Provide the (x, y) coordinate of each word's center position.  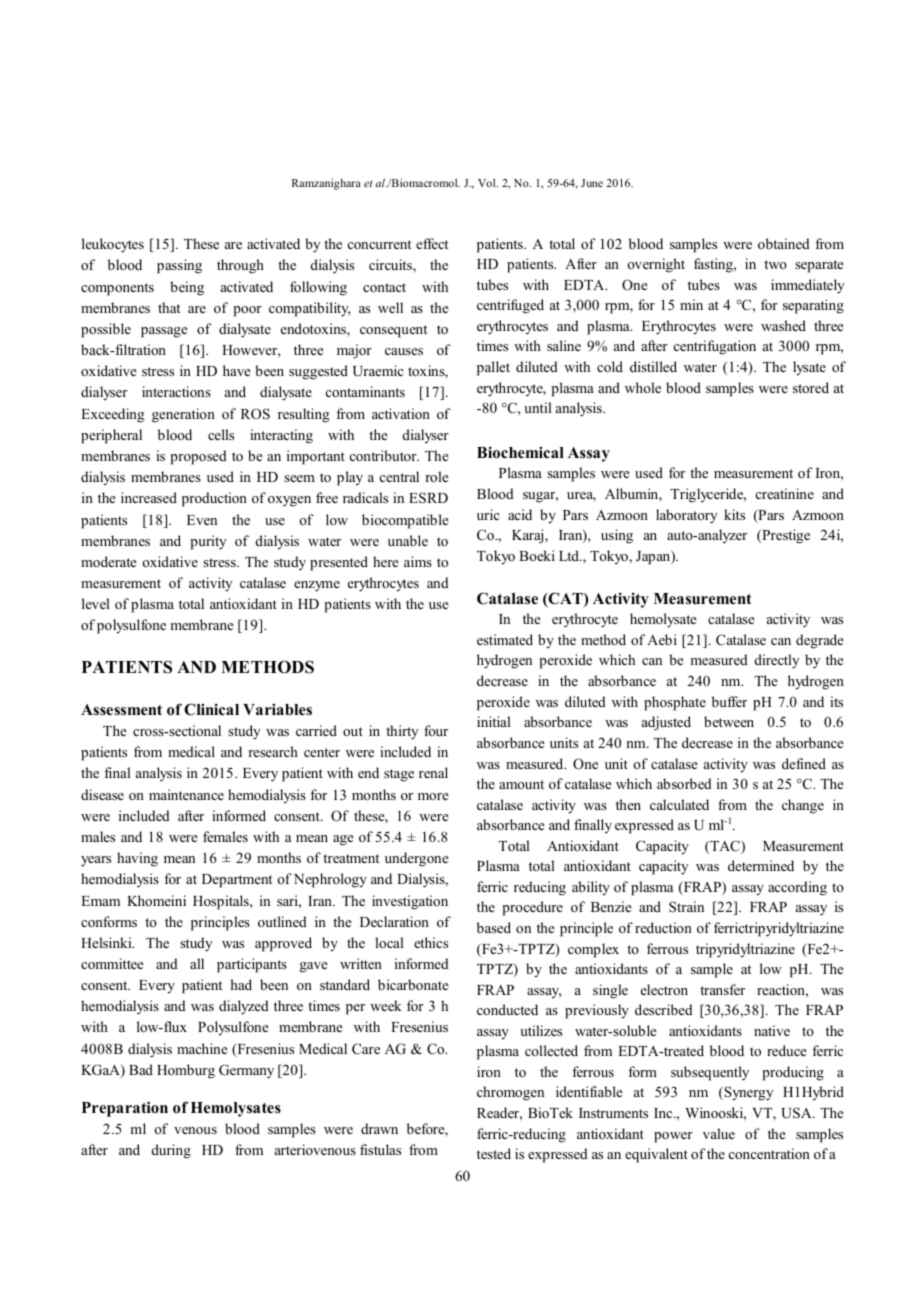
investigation (410, 902)
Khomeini (156, 900)
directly (777, 661)
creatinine (785, 493)
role (437, 476)
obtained (784, 243)
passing (179, 266)
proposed (198, 457)
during (171, 1151)
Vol (488, 183)
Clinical (211, 709)
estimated (505, 639)
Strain (686, 906)
